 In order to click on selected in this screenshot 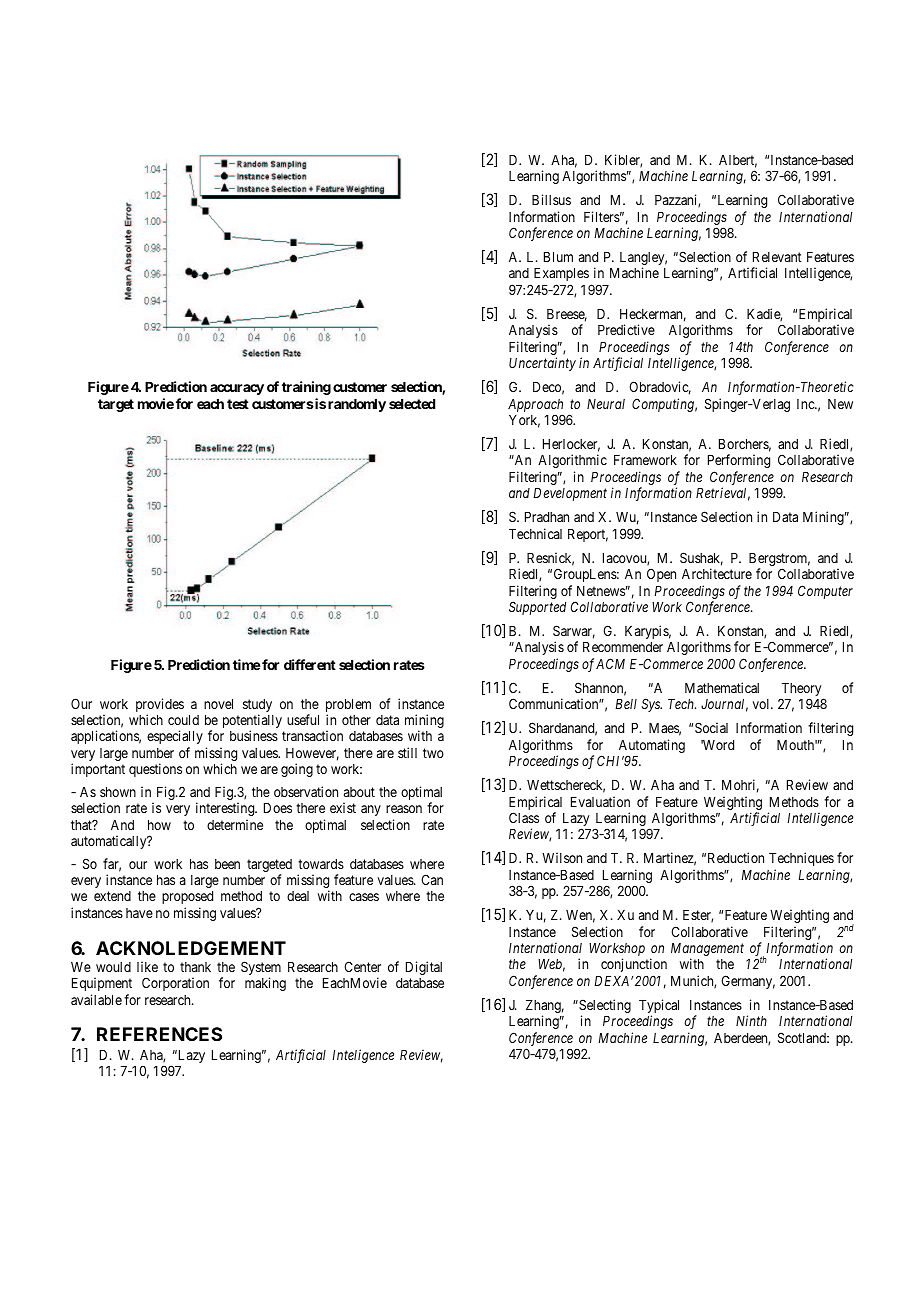, I will do `click(412, 404)`.
